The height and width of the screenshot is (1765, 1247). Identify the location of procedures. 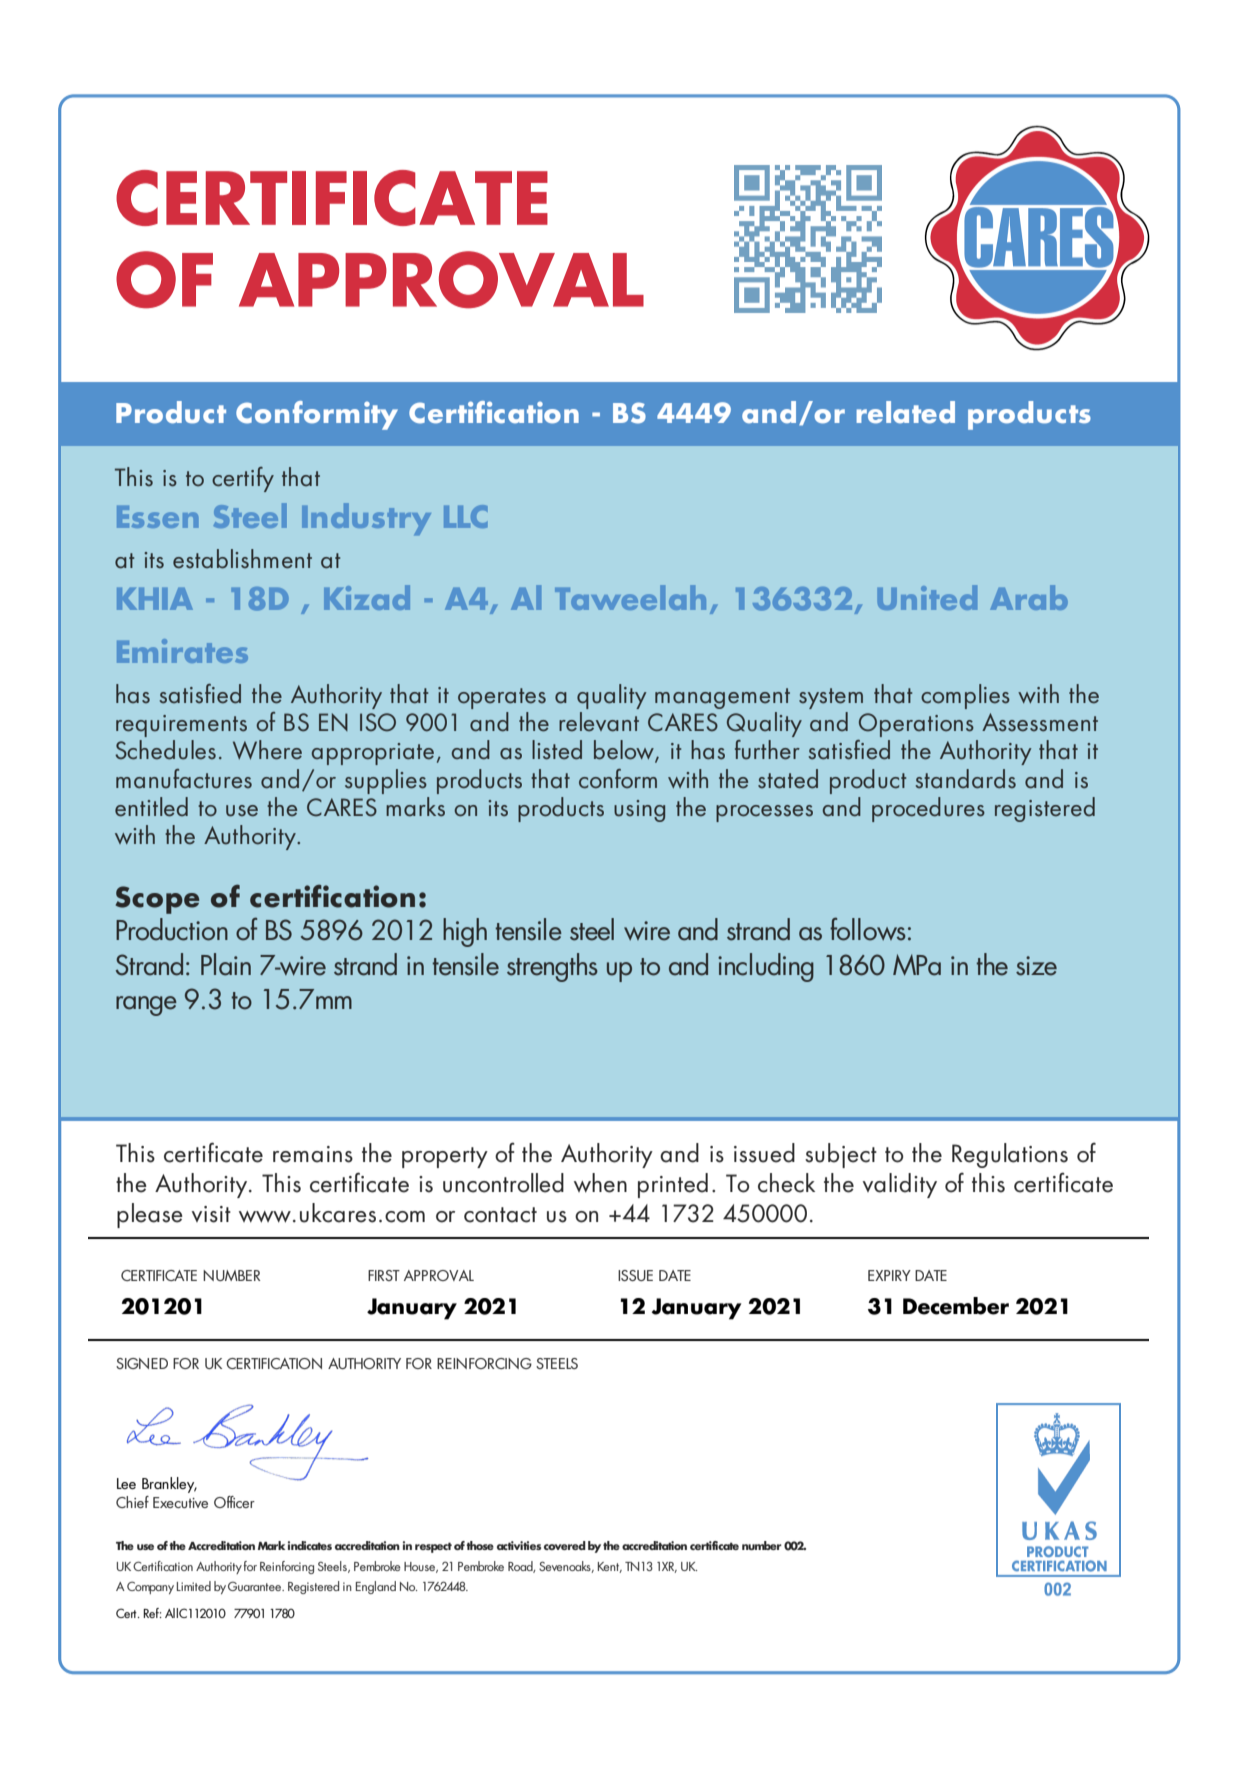
(928, 809).
